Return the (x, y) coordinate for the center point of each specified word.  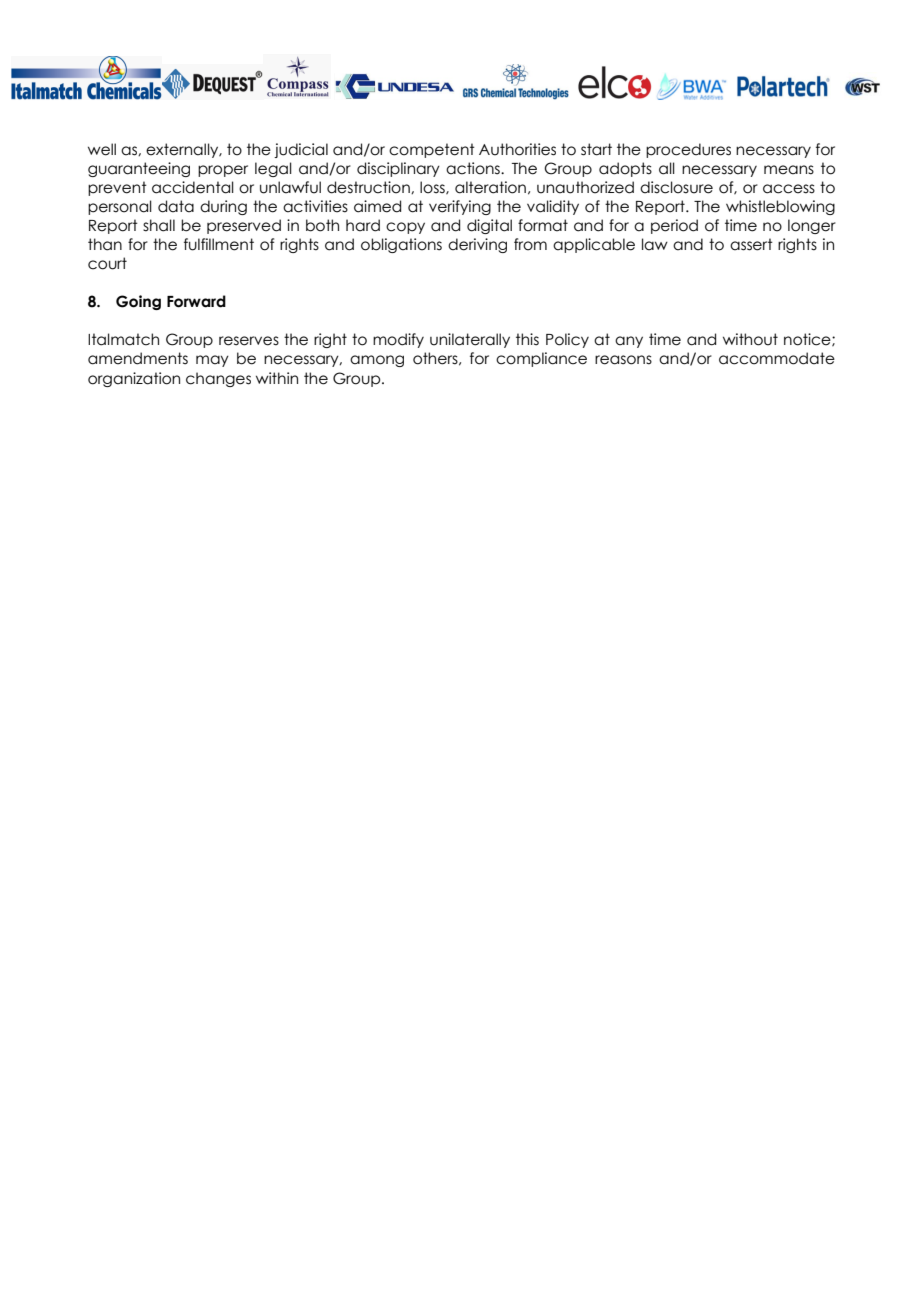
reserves (249, 341)
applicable (594, 245)
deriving (477, 245)
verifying (460, 207)
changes (218, 379)
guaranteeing (139, 169)
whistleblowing (780, 207)
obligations (401, 245)
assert (751, 244)
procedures (688, 150)
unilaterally (470, 340)
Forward (196, 301)
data (176, 206)
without (750, 339)
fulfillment (219, 244)
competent (432, 150)
